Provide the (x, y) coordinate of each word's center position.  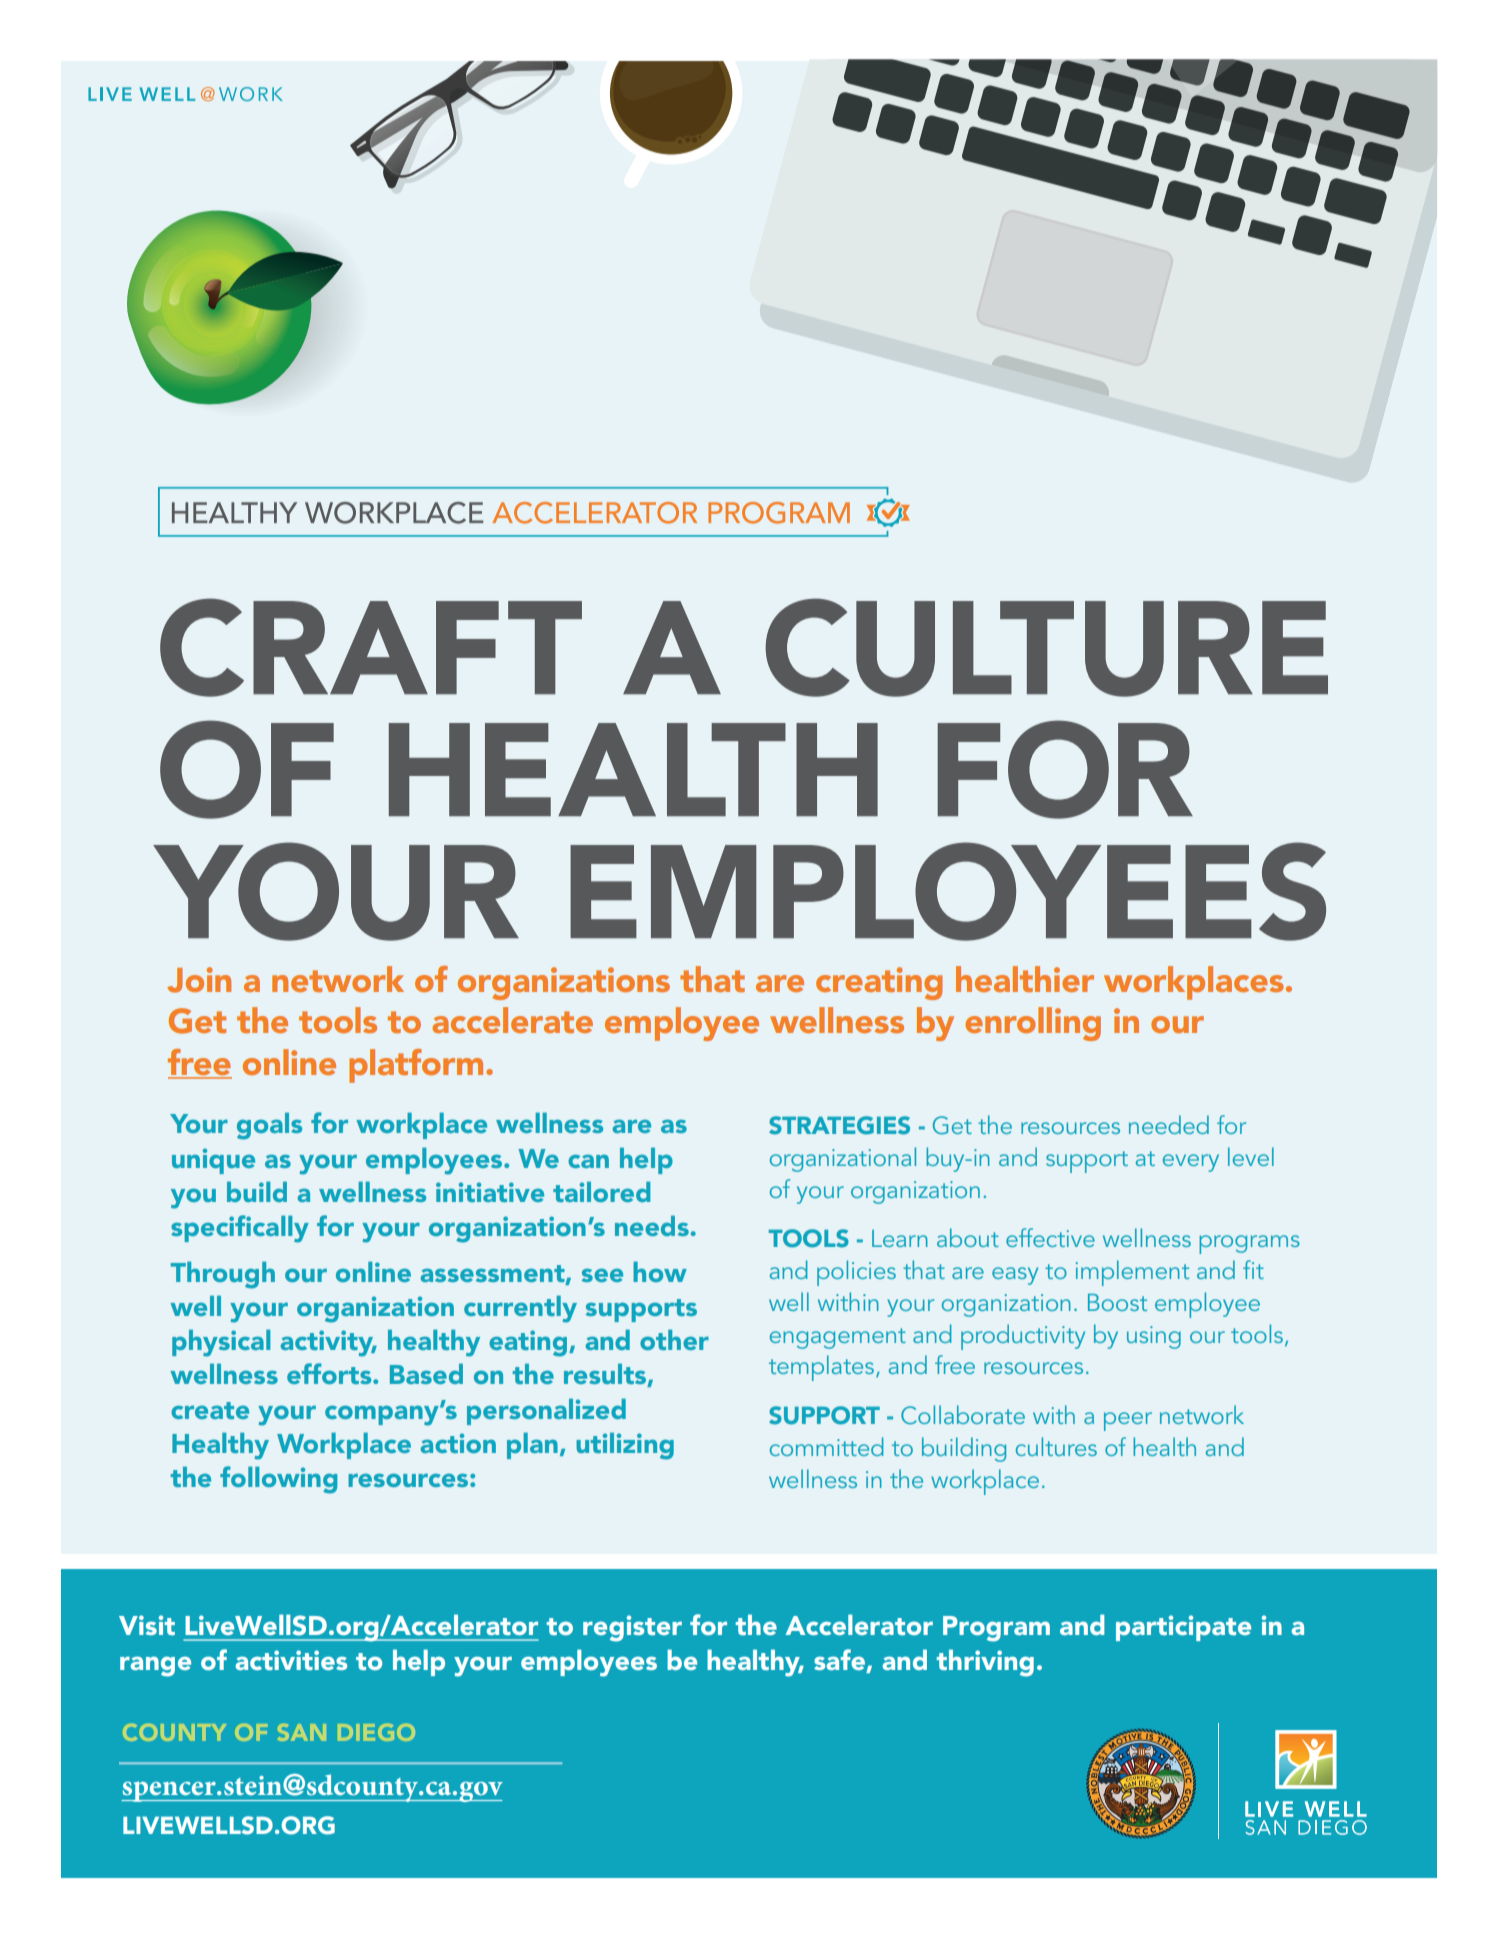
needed (1169, 1124)
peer (1128, 1421)
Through (223, 1275)
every (1191, 1163)
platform (416, 1066)
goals (269, 1126)
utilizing (625, 1446)
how (660, 1272)
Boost (1117, 1302)
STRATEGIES (839, 1125)
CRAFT (371, 647)
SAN (302, 1732)
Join (199, 980)
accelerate (512, 1020)
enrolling (1033, 1024)
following (278, 1480)
